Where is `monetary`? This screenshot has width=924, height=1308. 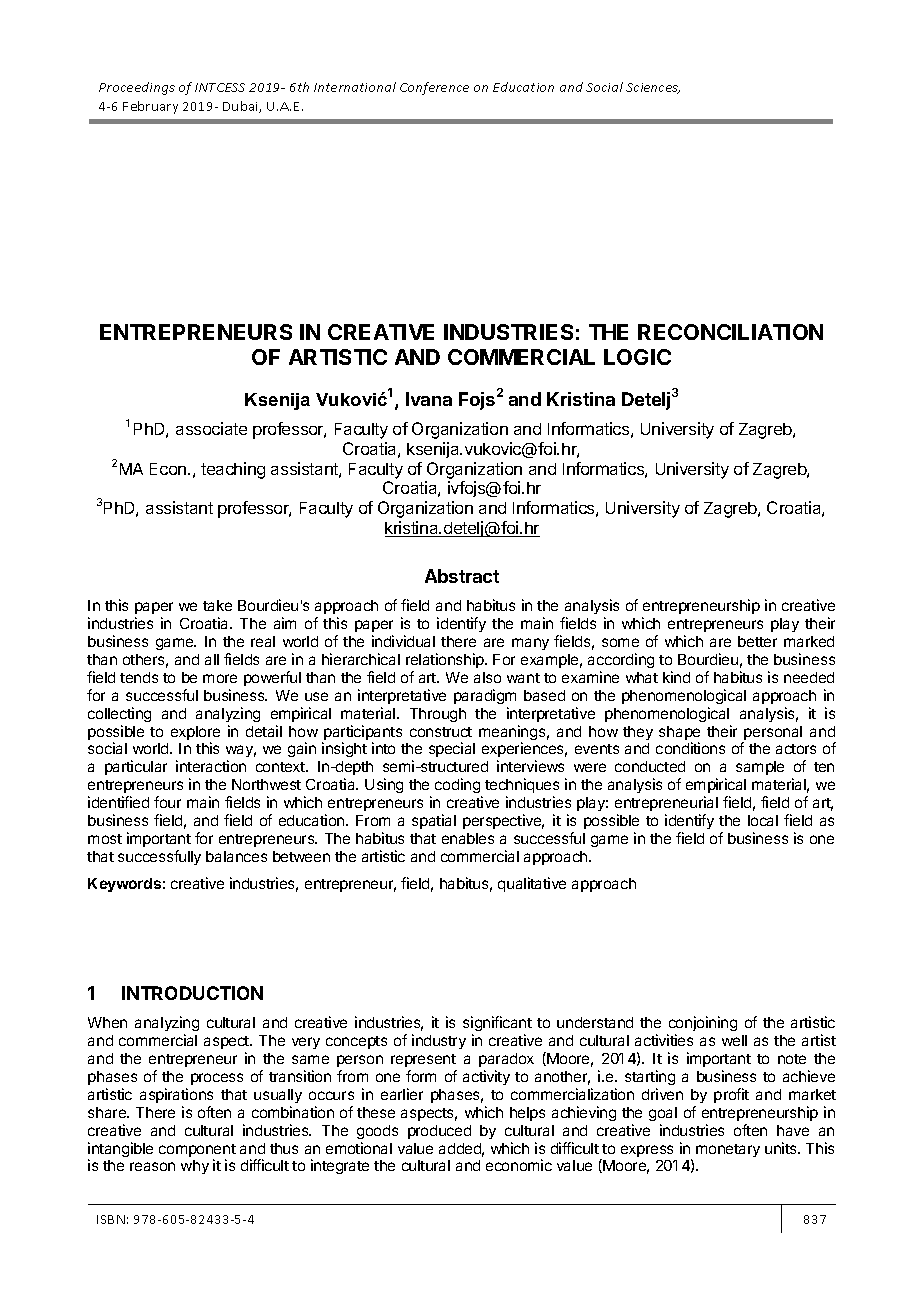
monetary is located at coordinates (728, 1150).
